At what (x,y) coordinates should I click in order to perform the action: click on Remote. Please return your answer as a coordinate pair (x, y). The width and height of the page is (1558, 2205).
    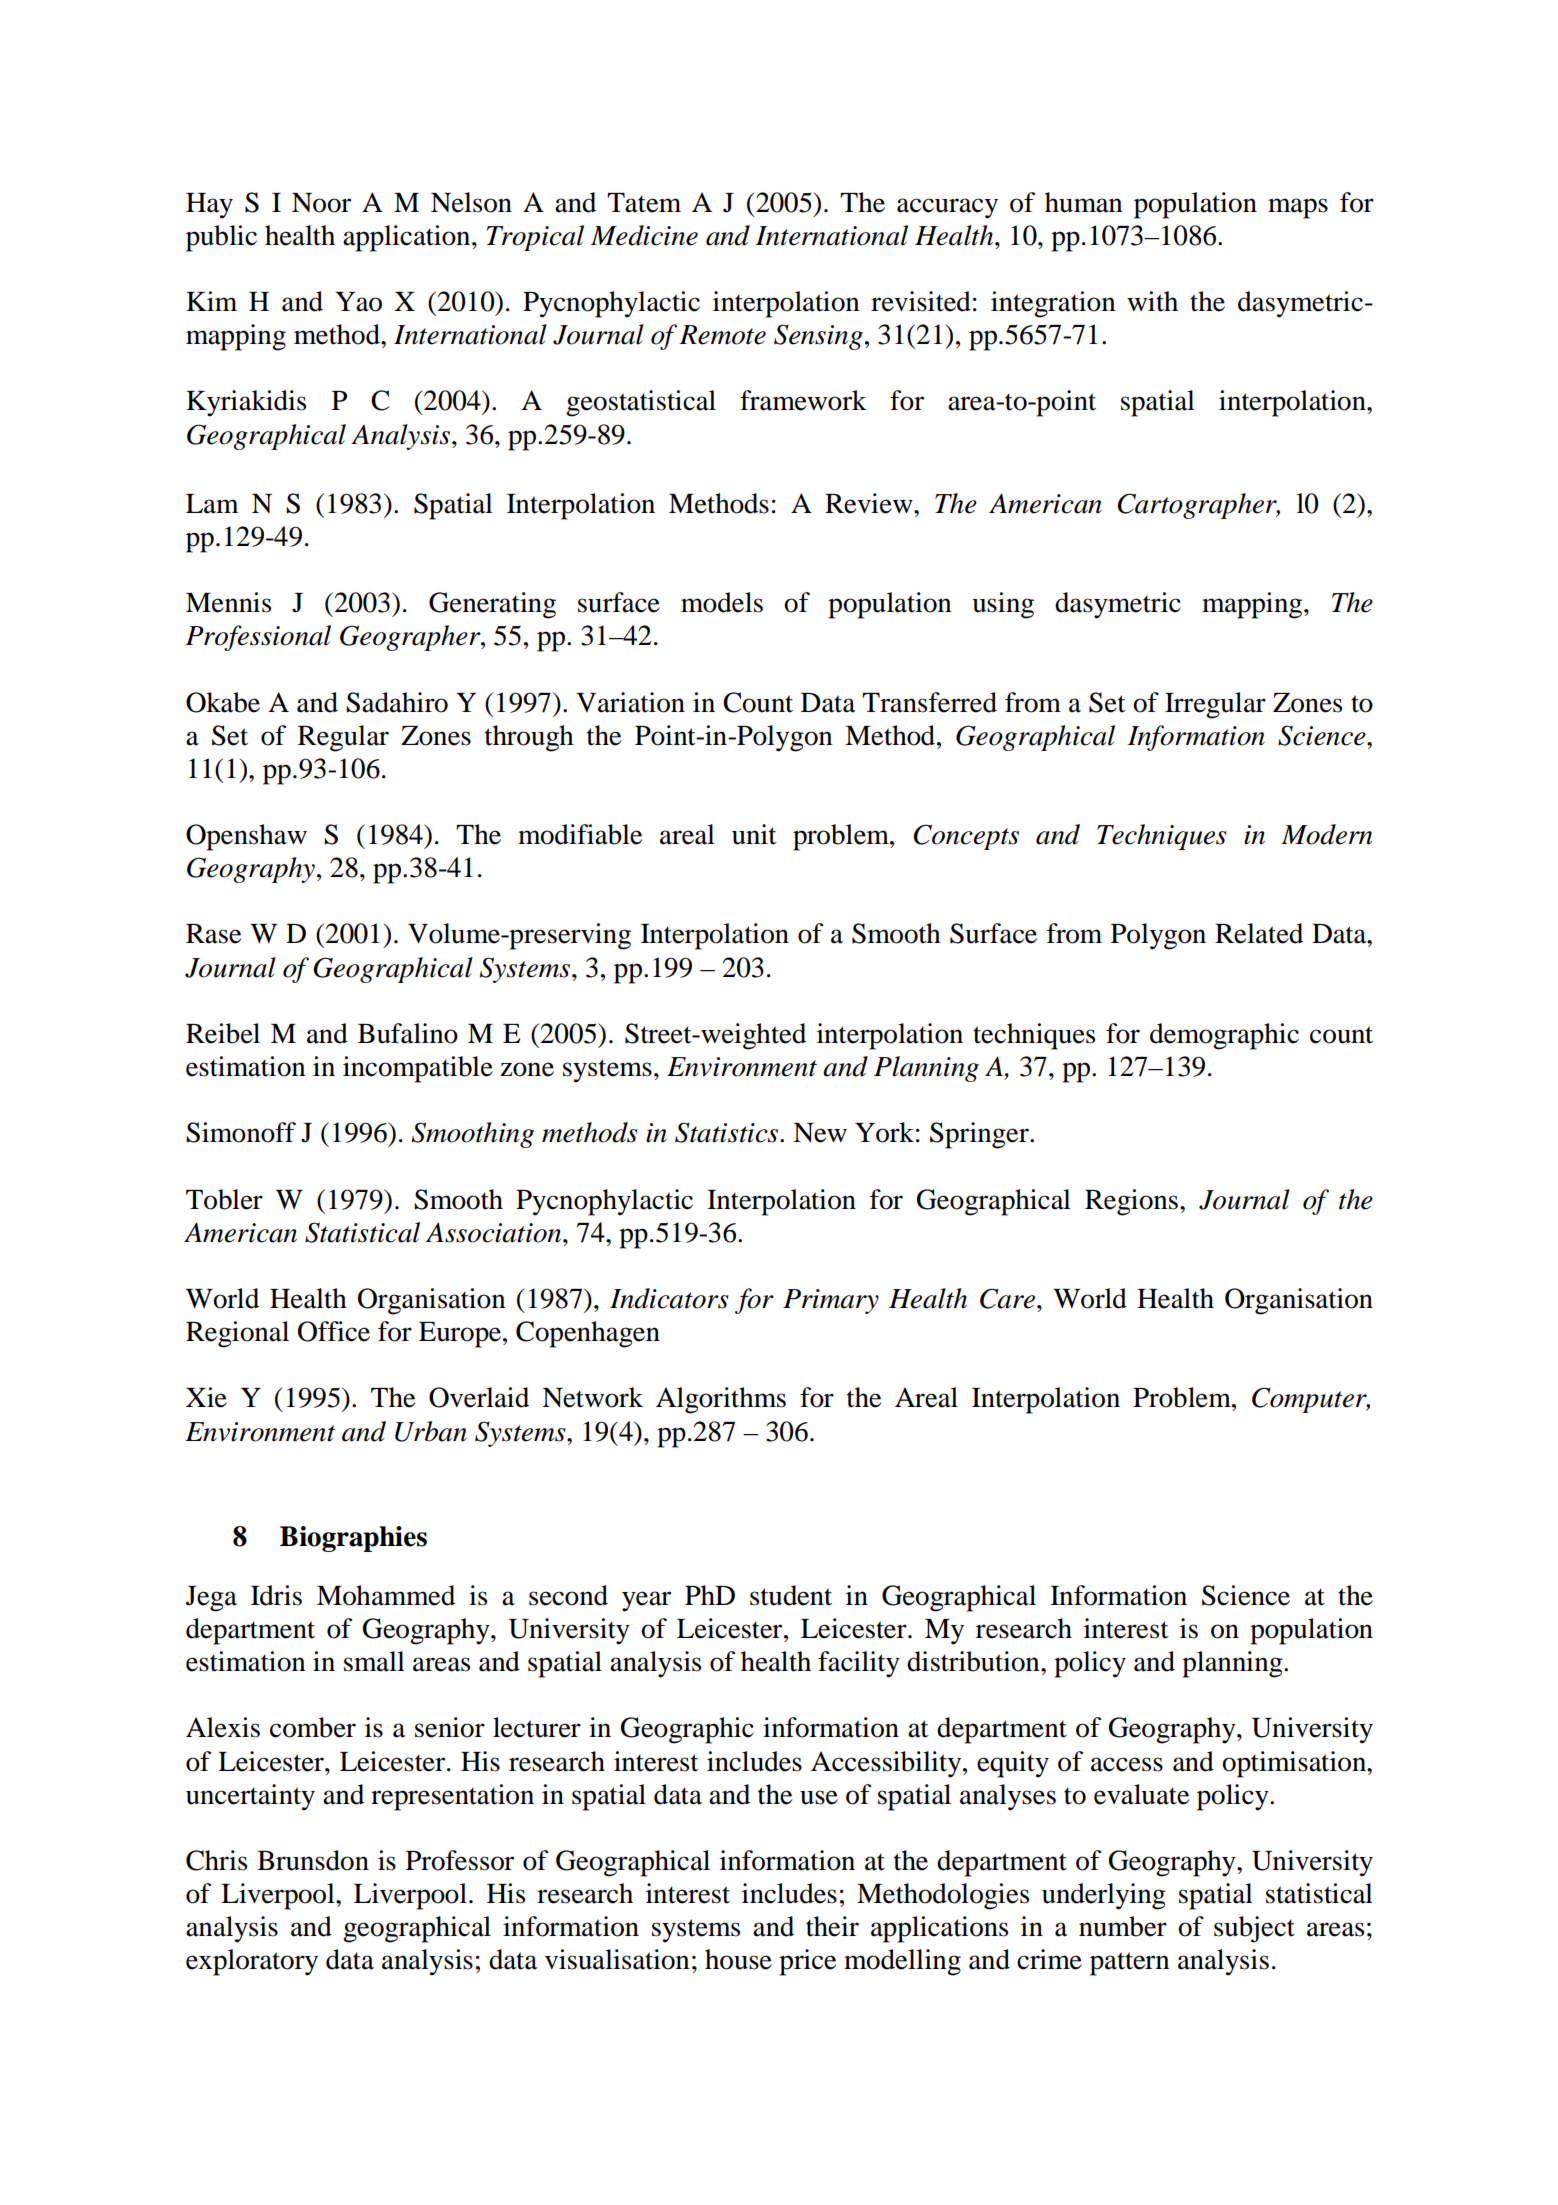
    Looking at the image, I should click on (722, 335).
